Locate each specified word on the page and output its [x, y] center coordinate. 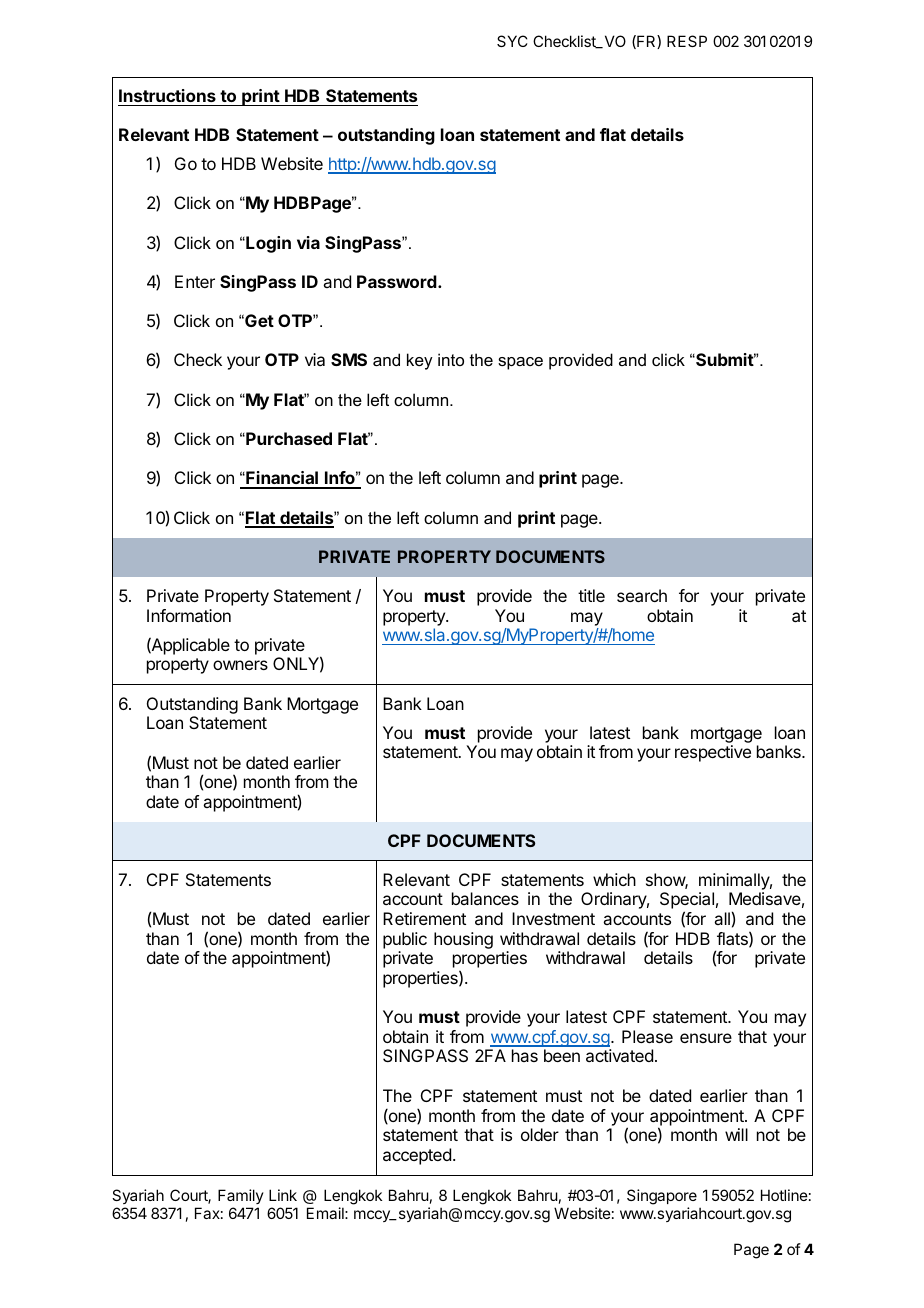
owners [240, 665]
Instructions [167, 95]
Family [241, 1198]
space [520, 363]
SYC [512, 41]
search [642, 595]
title [591, 595]
